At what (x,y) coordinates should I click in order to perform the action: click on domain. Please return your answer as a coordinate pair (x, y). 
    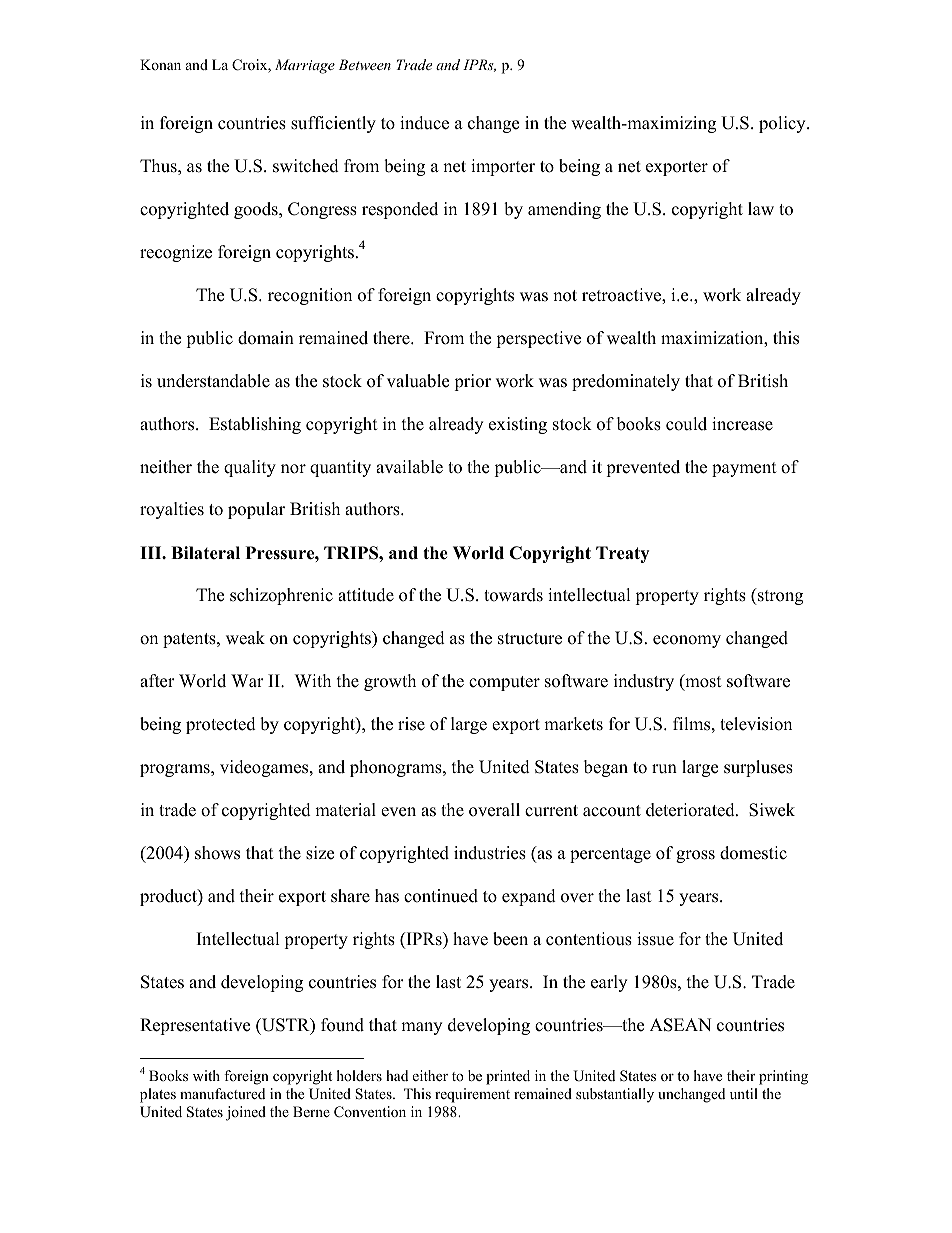
    Looking at the image, I should click on (266, 338).
